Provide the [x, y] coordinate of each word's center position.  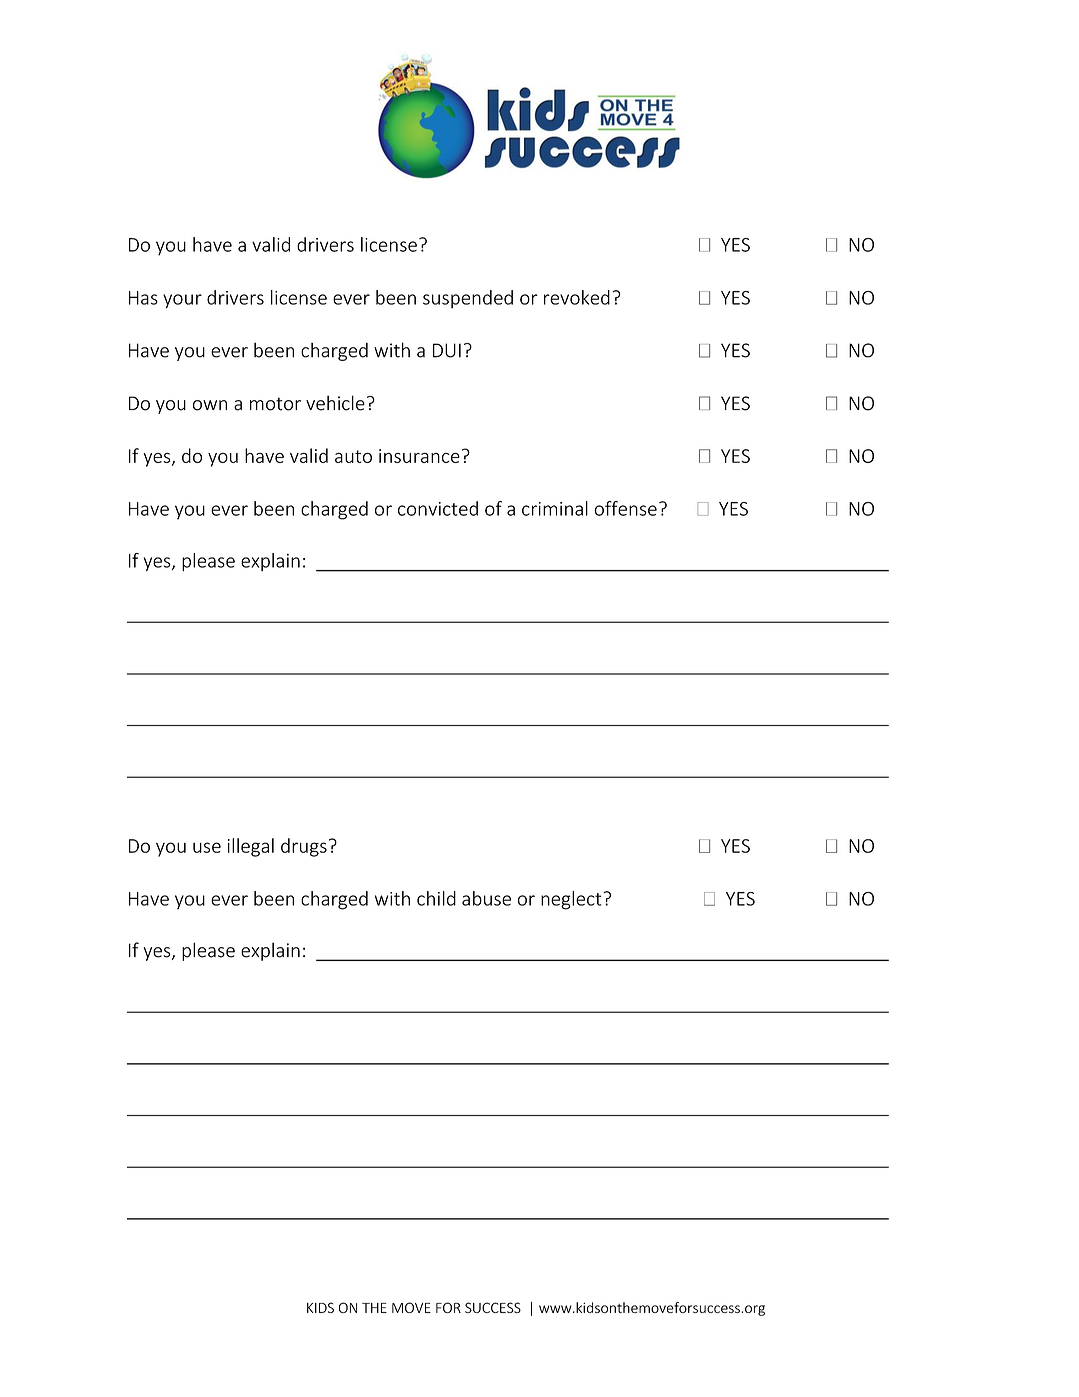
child [436, 898]
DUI [447, 350]
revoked [577, 297]
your [182, 301]
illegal [251, 847]
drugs [304, 847]
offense [625, 508]
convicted [438, 508]
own [210, 405]
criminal [555, 508]
